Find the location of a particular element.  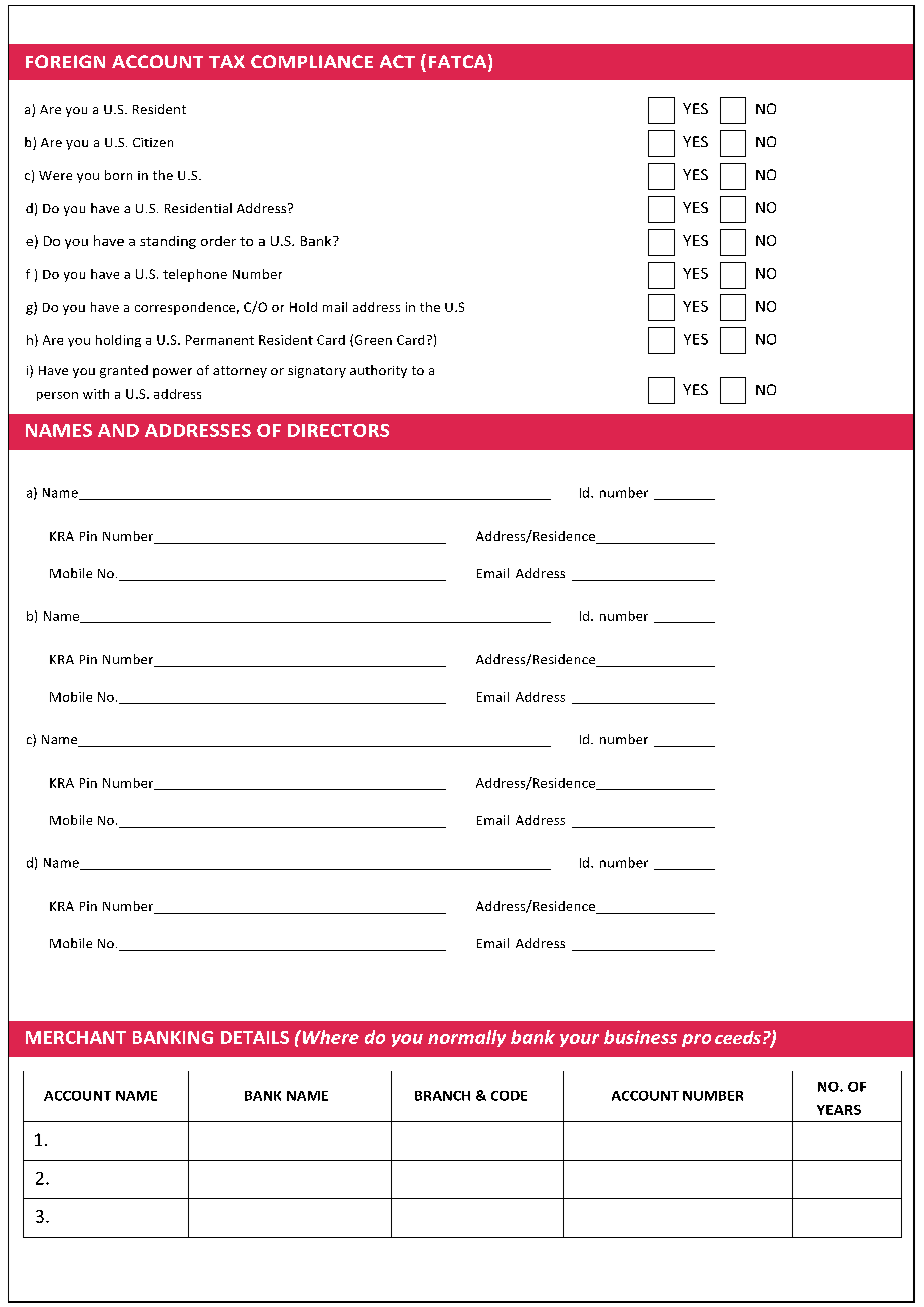

ACT is located at coordinates (397, 61).
